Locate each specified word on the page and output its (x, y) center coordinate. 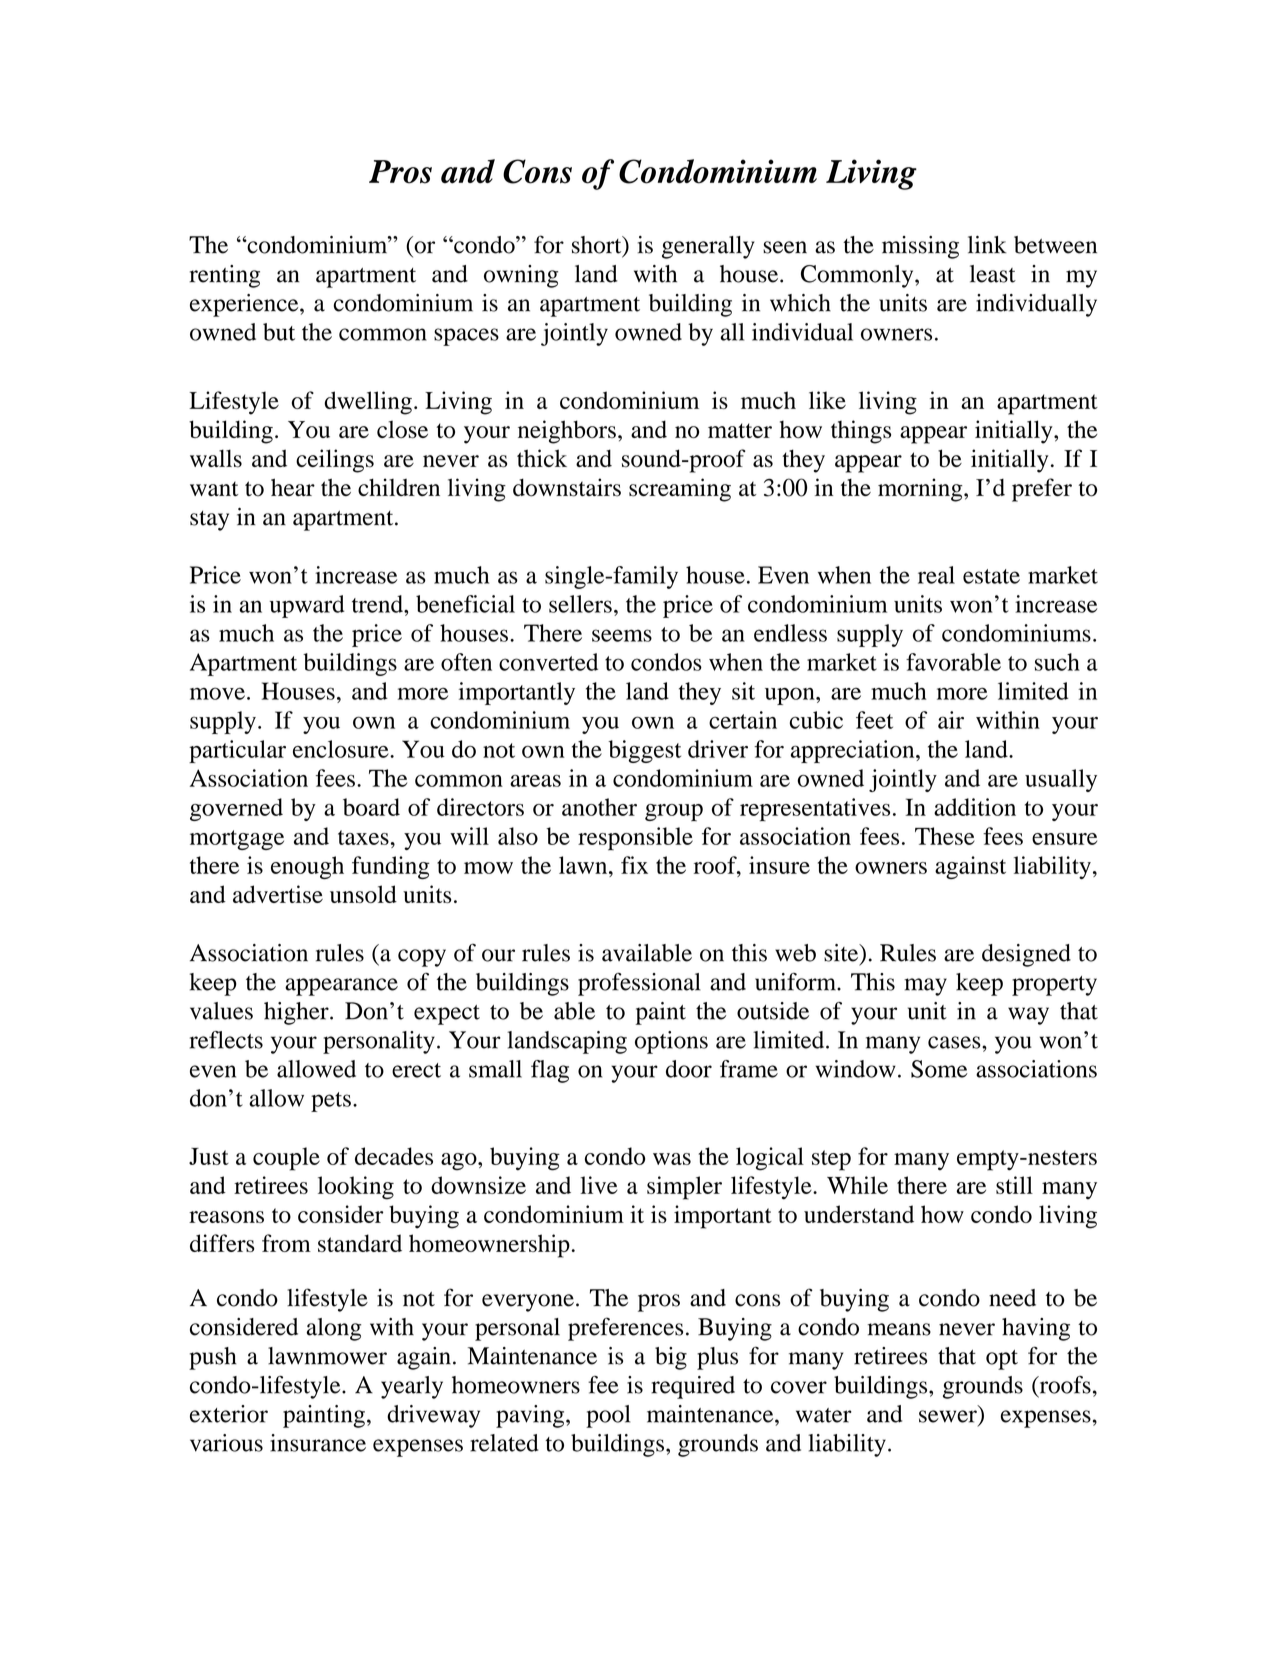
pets (331, 1102)
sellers (580, 604)
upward (307, 606)
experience (245, 305)
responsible (635, 839)
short (598, 246)
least (993, 274)
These (945, 836)
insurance (318, 1443)
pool (608, 1416)
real (936, 575)
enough (307, 867)
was (672, 1159)
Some (939, 1069)
